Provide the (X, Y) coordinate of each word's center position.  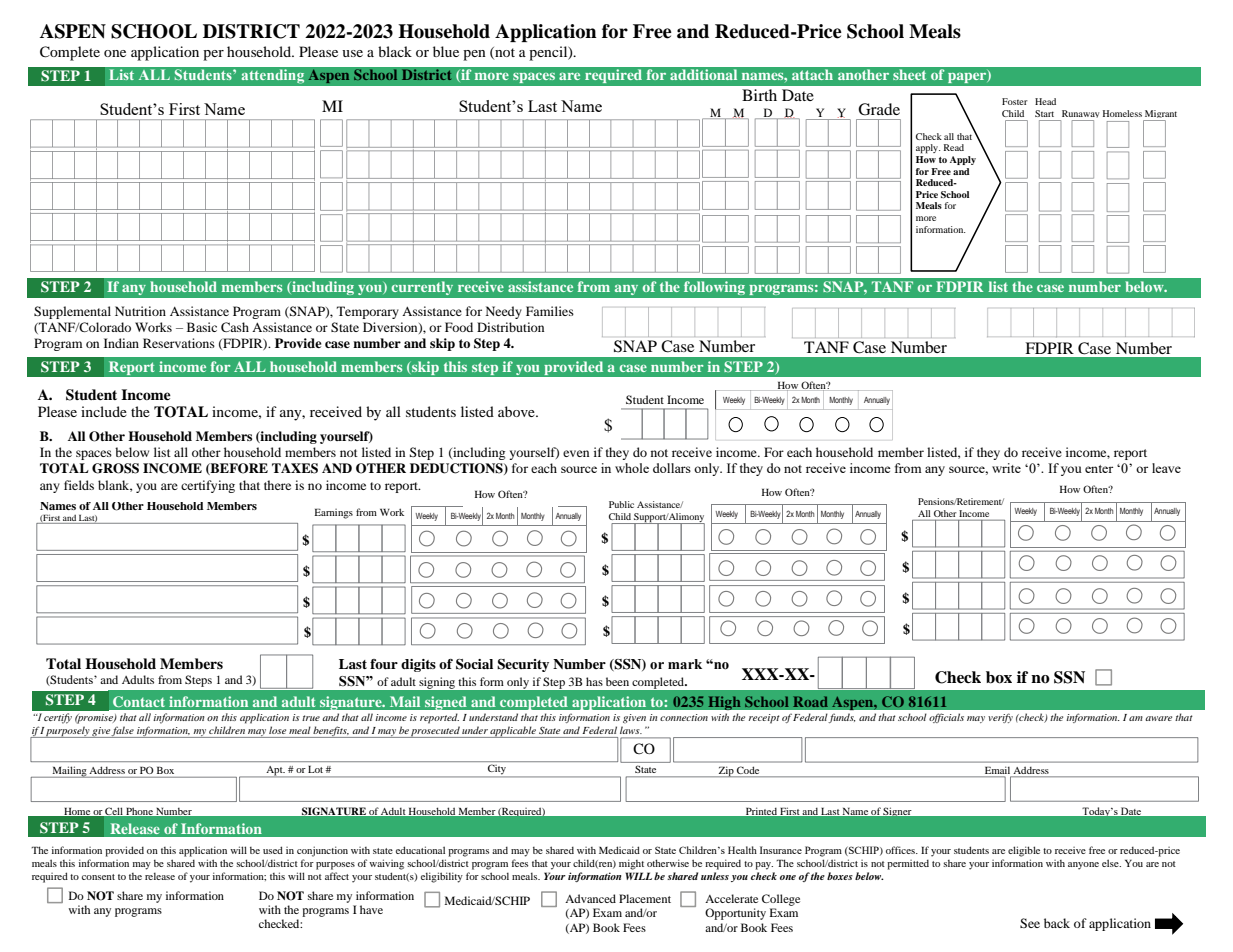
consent (98, 877)
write (1006, 468)
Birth (759, 95)
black (395, 51)
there (277, 485)
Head (1045, 101)
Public (621, 504)
